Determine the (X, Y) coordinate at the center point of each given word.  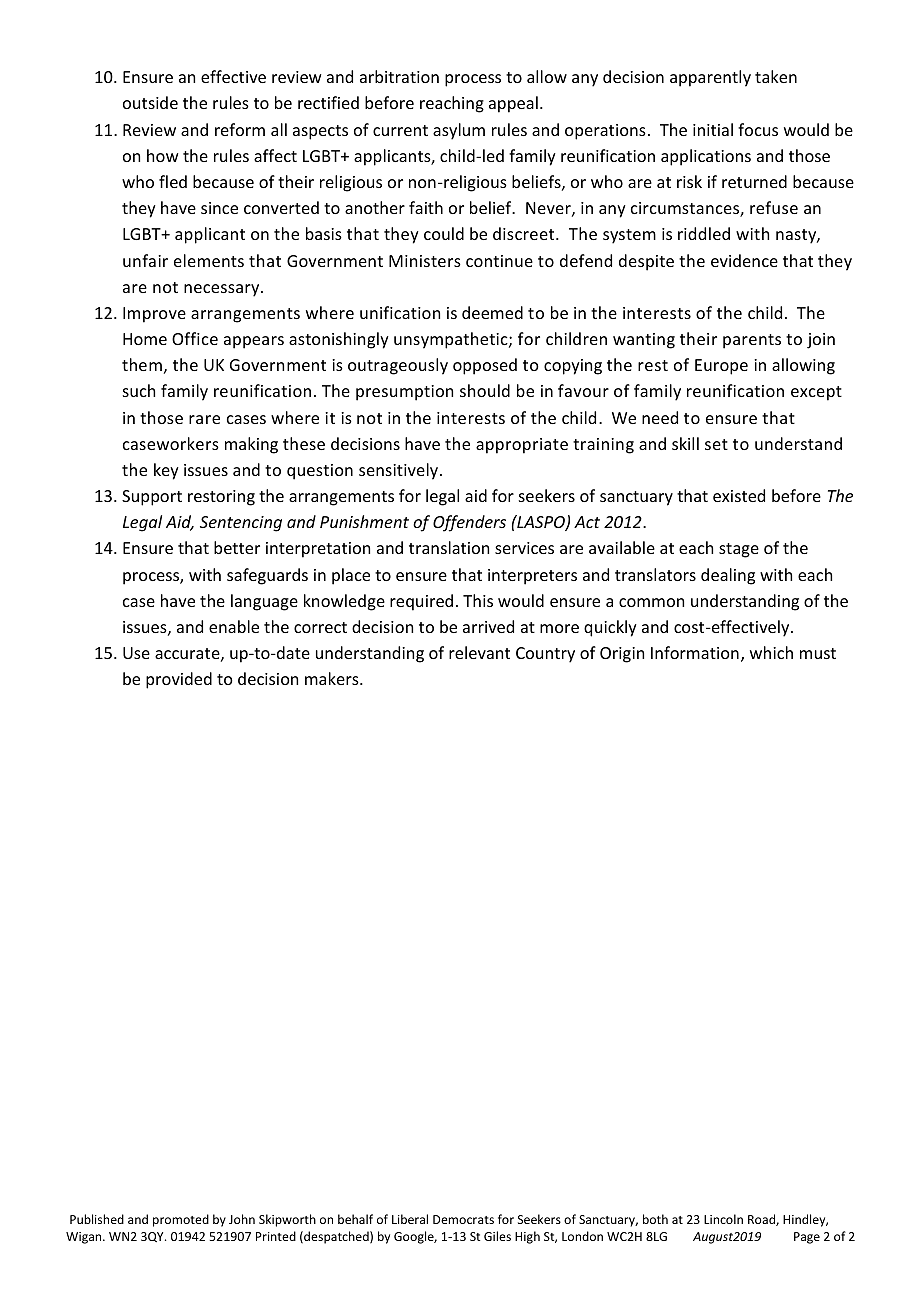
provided (179, 680)
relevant (479, 652)
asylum (459, 131)
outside (150, 102)
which (771, 652)
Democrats (463, 1219)
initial (713, 129)
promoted (181, 1220)
